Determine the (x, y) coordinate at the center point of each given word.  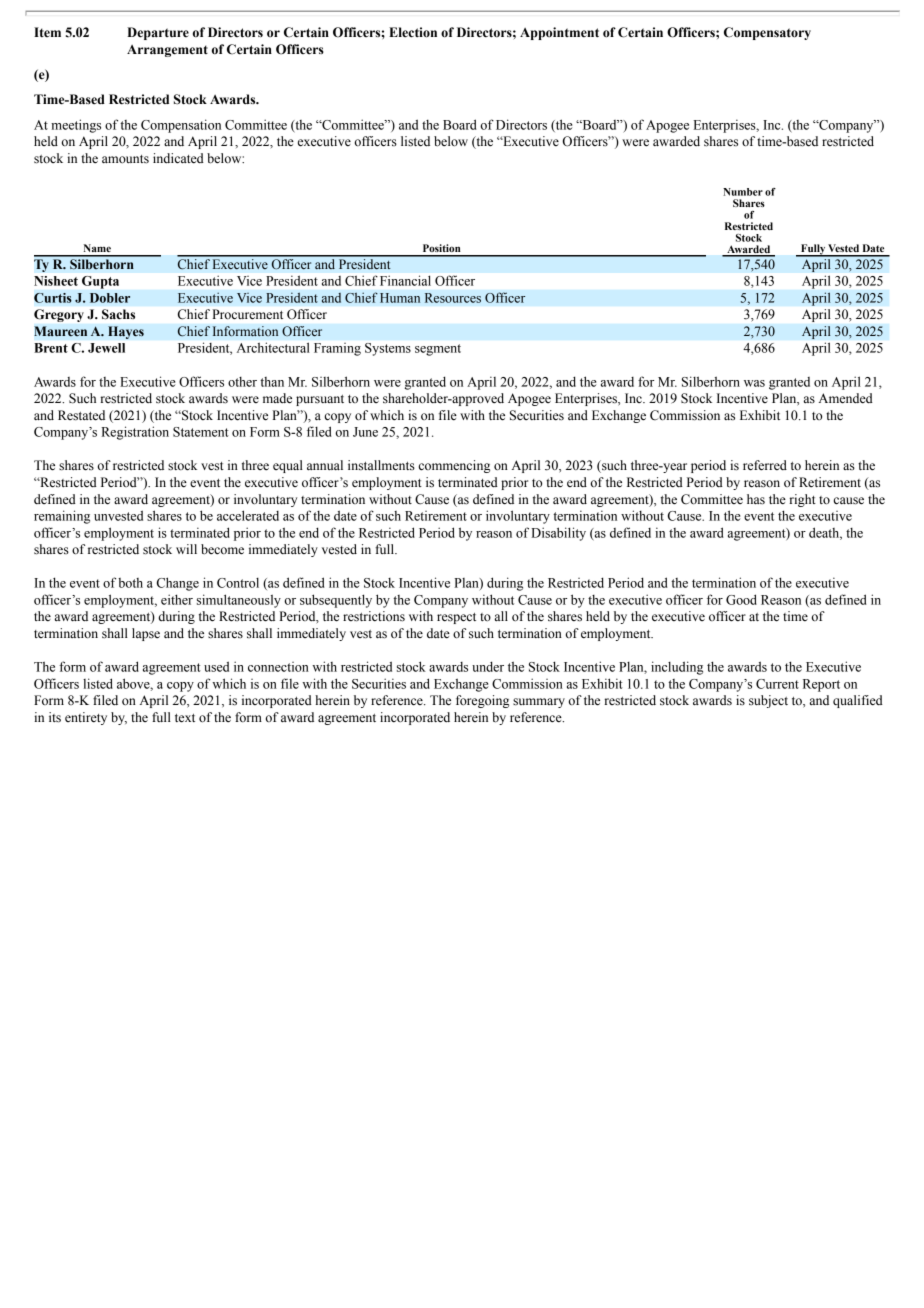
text (185, 718)
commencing (454, 466)
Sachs (118, 314)
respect (456, 618)
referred (765, 465)
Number (743, 192)
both (130, 583)
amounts (125, 159)
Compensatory (767, 33)
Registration (135, 433)
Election (413, 32)
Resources (453, 298)
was (754, 383)
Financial (405, 280)
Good (741, 599)
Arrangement (167, 51)
